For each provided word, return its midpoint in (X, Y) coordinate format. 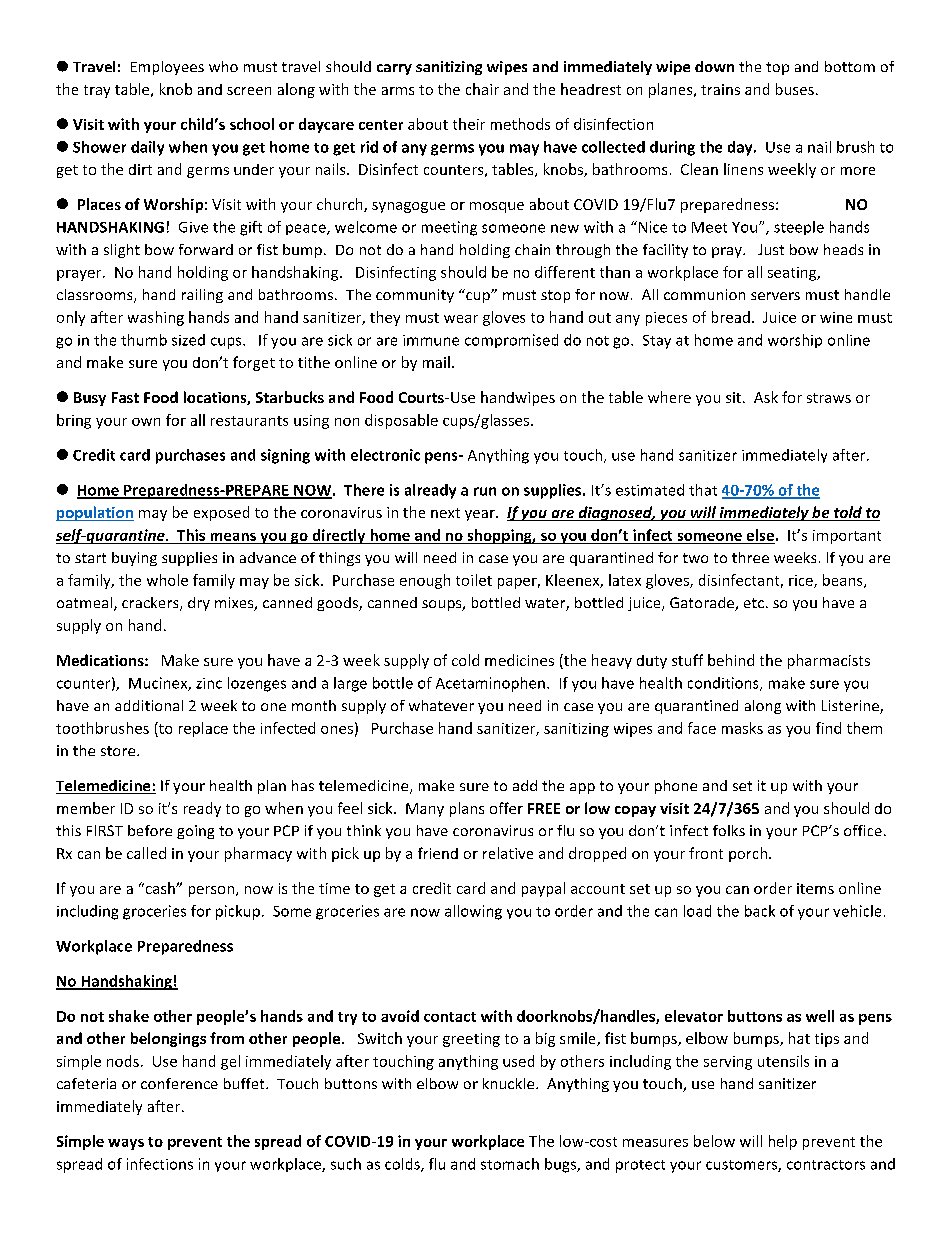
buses (795, 89)
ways (126, 1144)
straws (829, 398)
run (485, 491)
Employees (167, 68)
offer (506, 808)
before (150, 830)
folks (729, 830)
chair (482, 89)
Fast (125, 397)
